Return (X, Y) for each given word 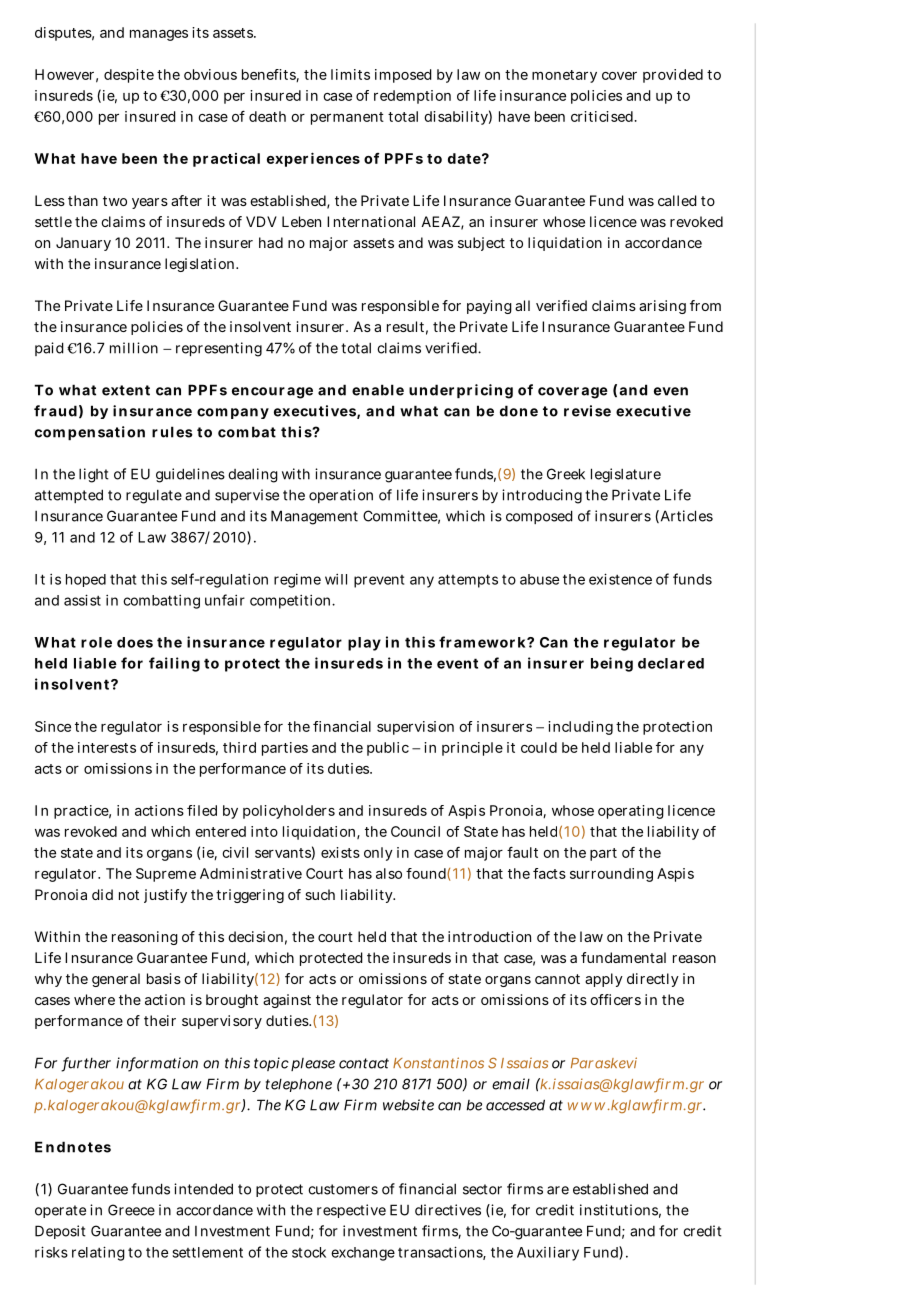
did (102, 894)
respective (351, 1211)
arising (662, 307)
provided (673, 76)
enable (378, 390)
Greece (131, 1210)
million (134, 348)
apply (604, 980)
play (364, 644)
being (612, 664)
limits (350, 74)
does (135, 642)
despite (129, 76)
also (389, 873)
